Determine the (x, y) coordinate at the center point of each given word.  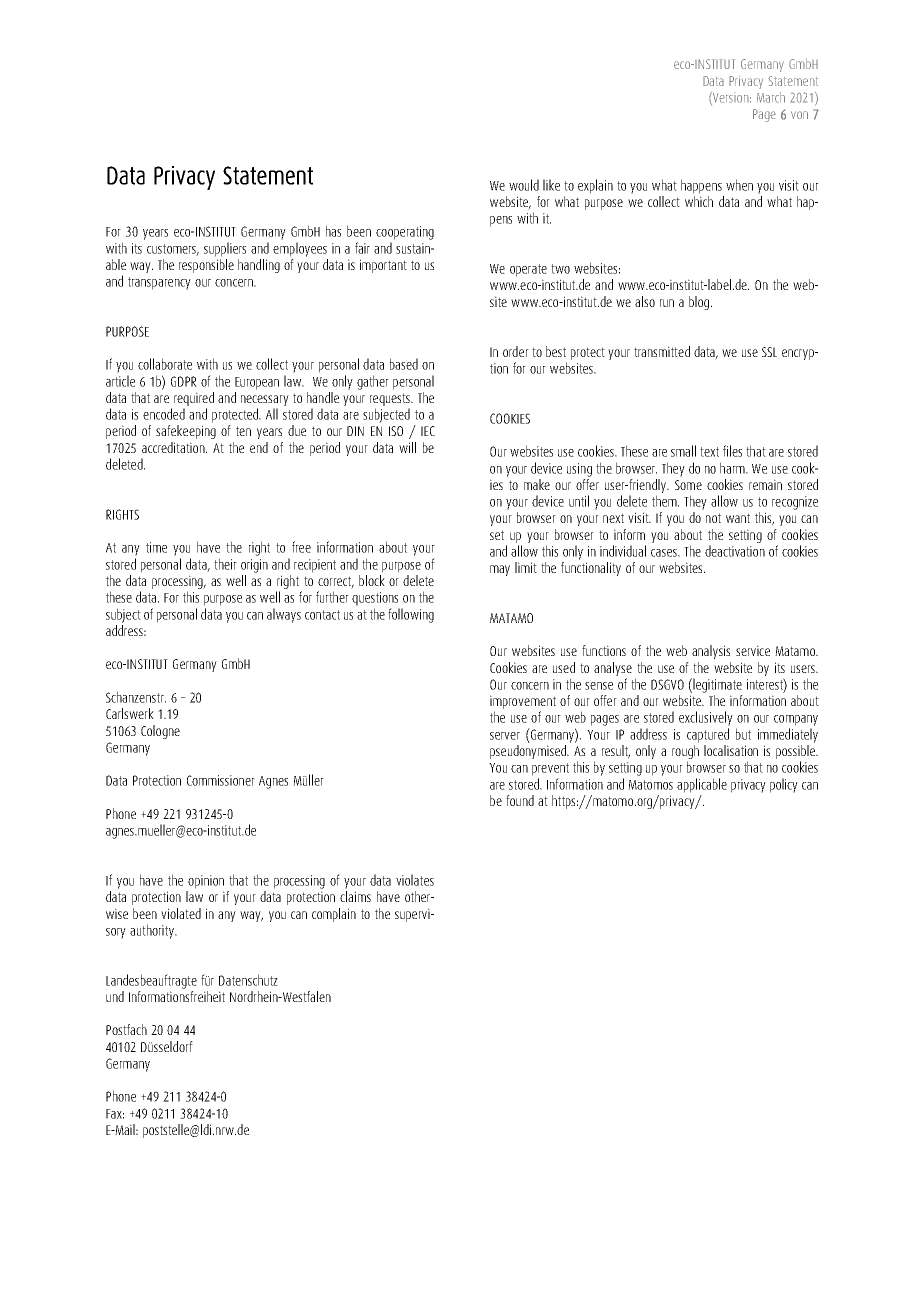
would (524, 185)
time (156, 547)
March (771, 97)
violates (415, 880)
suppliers (225, 249)
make (537, 484)
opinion (206, 882)
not (713, 518)
